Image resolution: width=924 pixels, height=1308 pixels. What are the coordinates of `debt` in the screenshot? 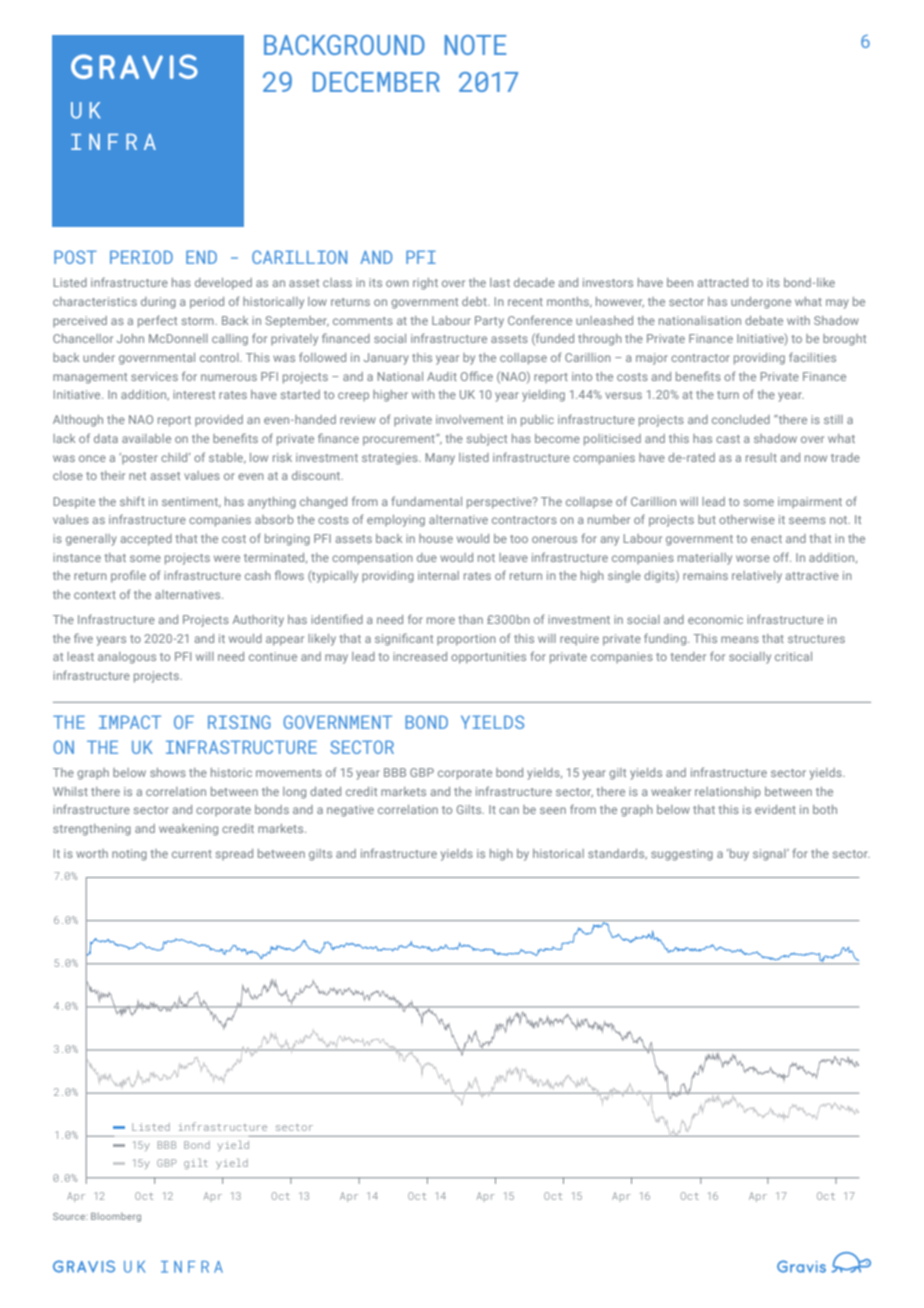 It's located at (475, 301).
